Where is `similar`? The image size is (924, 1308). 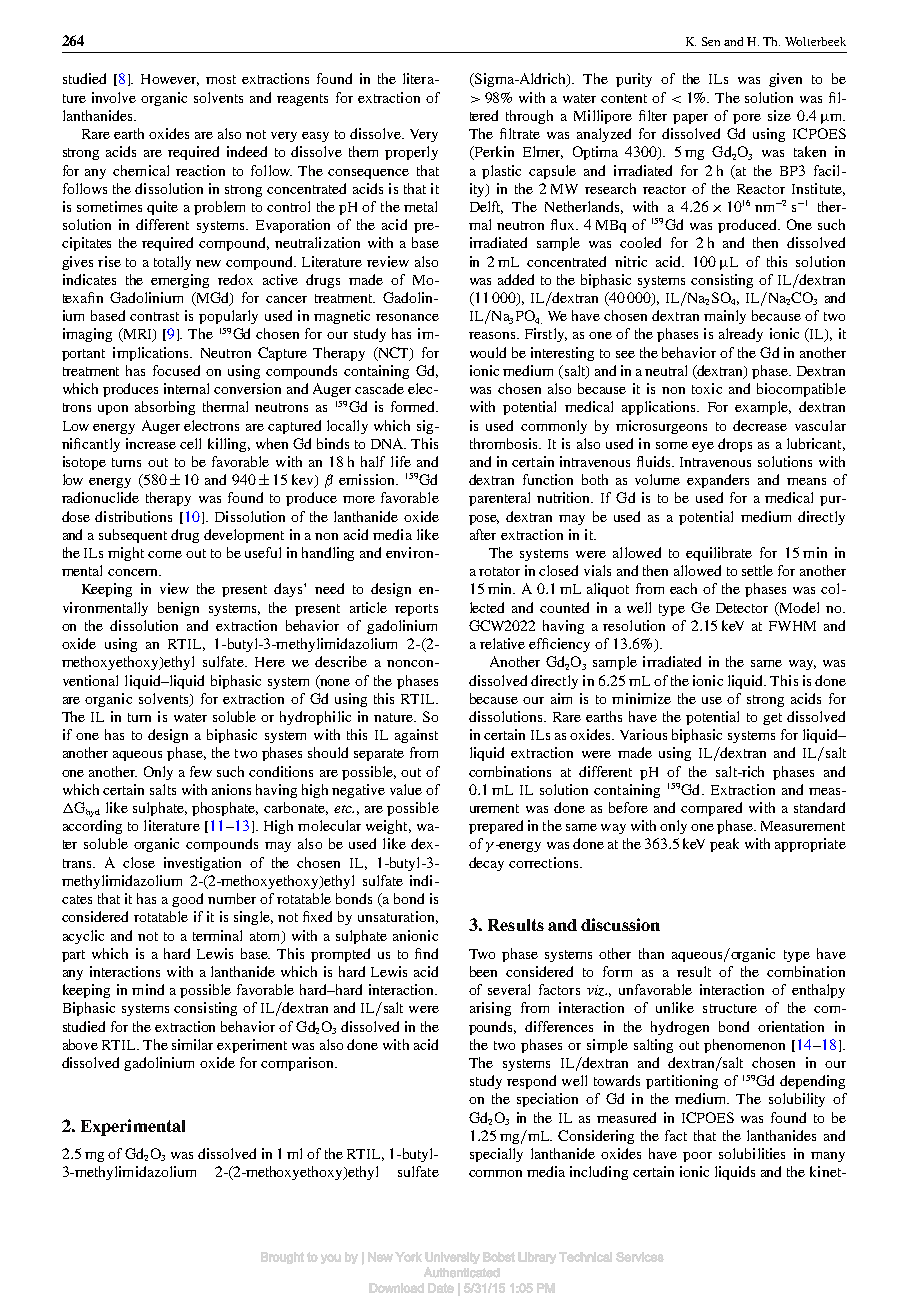
similar is located at coordinates (192, 1044).
